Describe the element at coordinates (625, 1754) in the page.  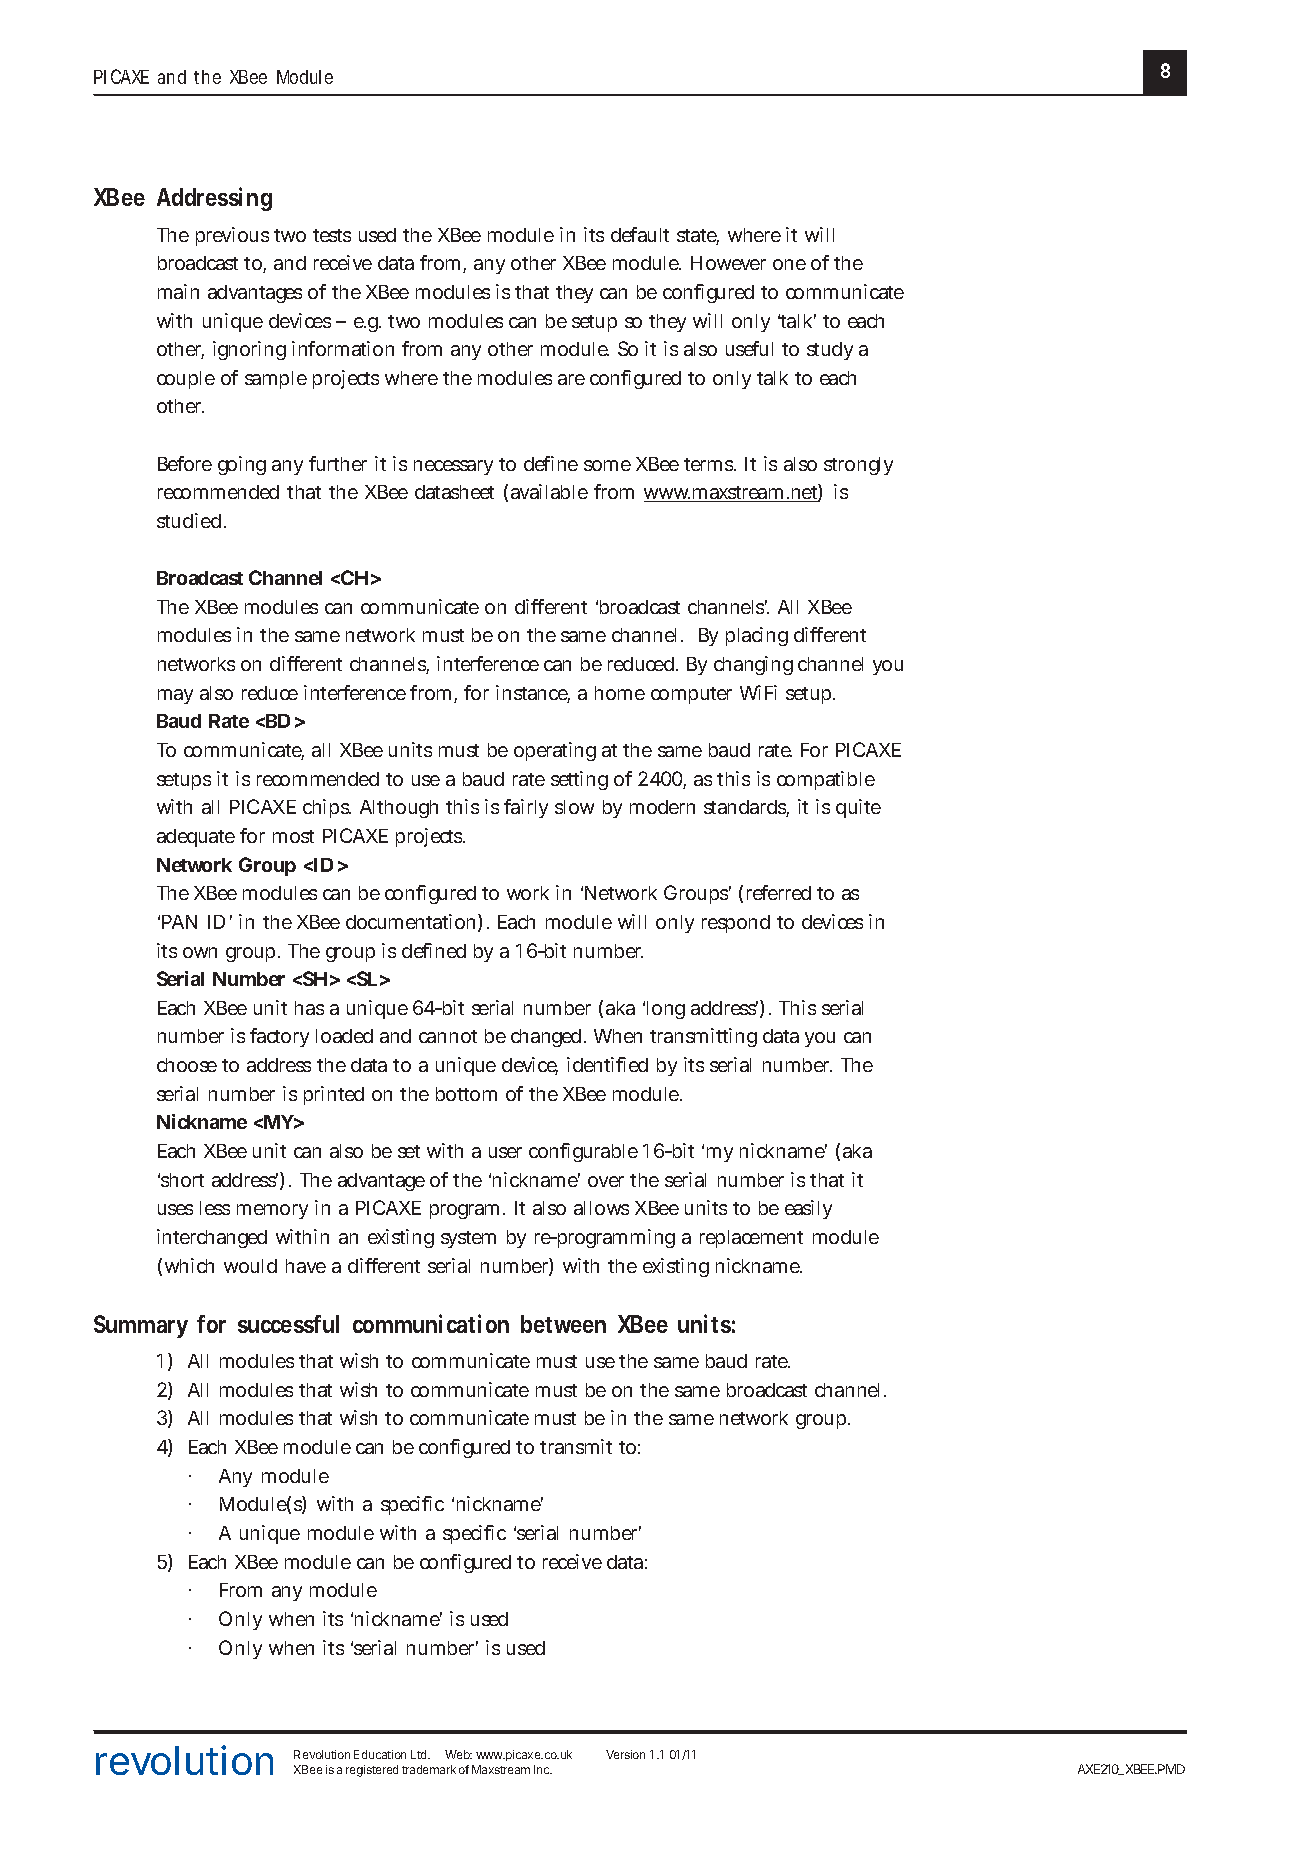
I see `Version` at that location.
